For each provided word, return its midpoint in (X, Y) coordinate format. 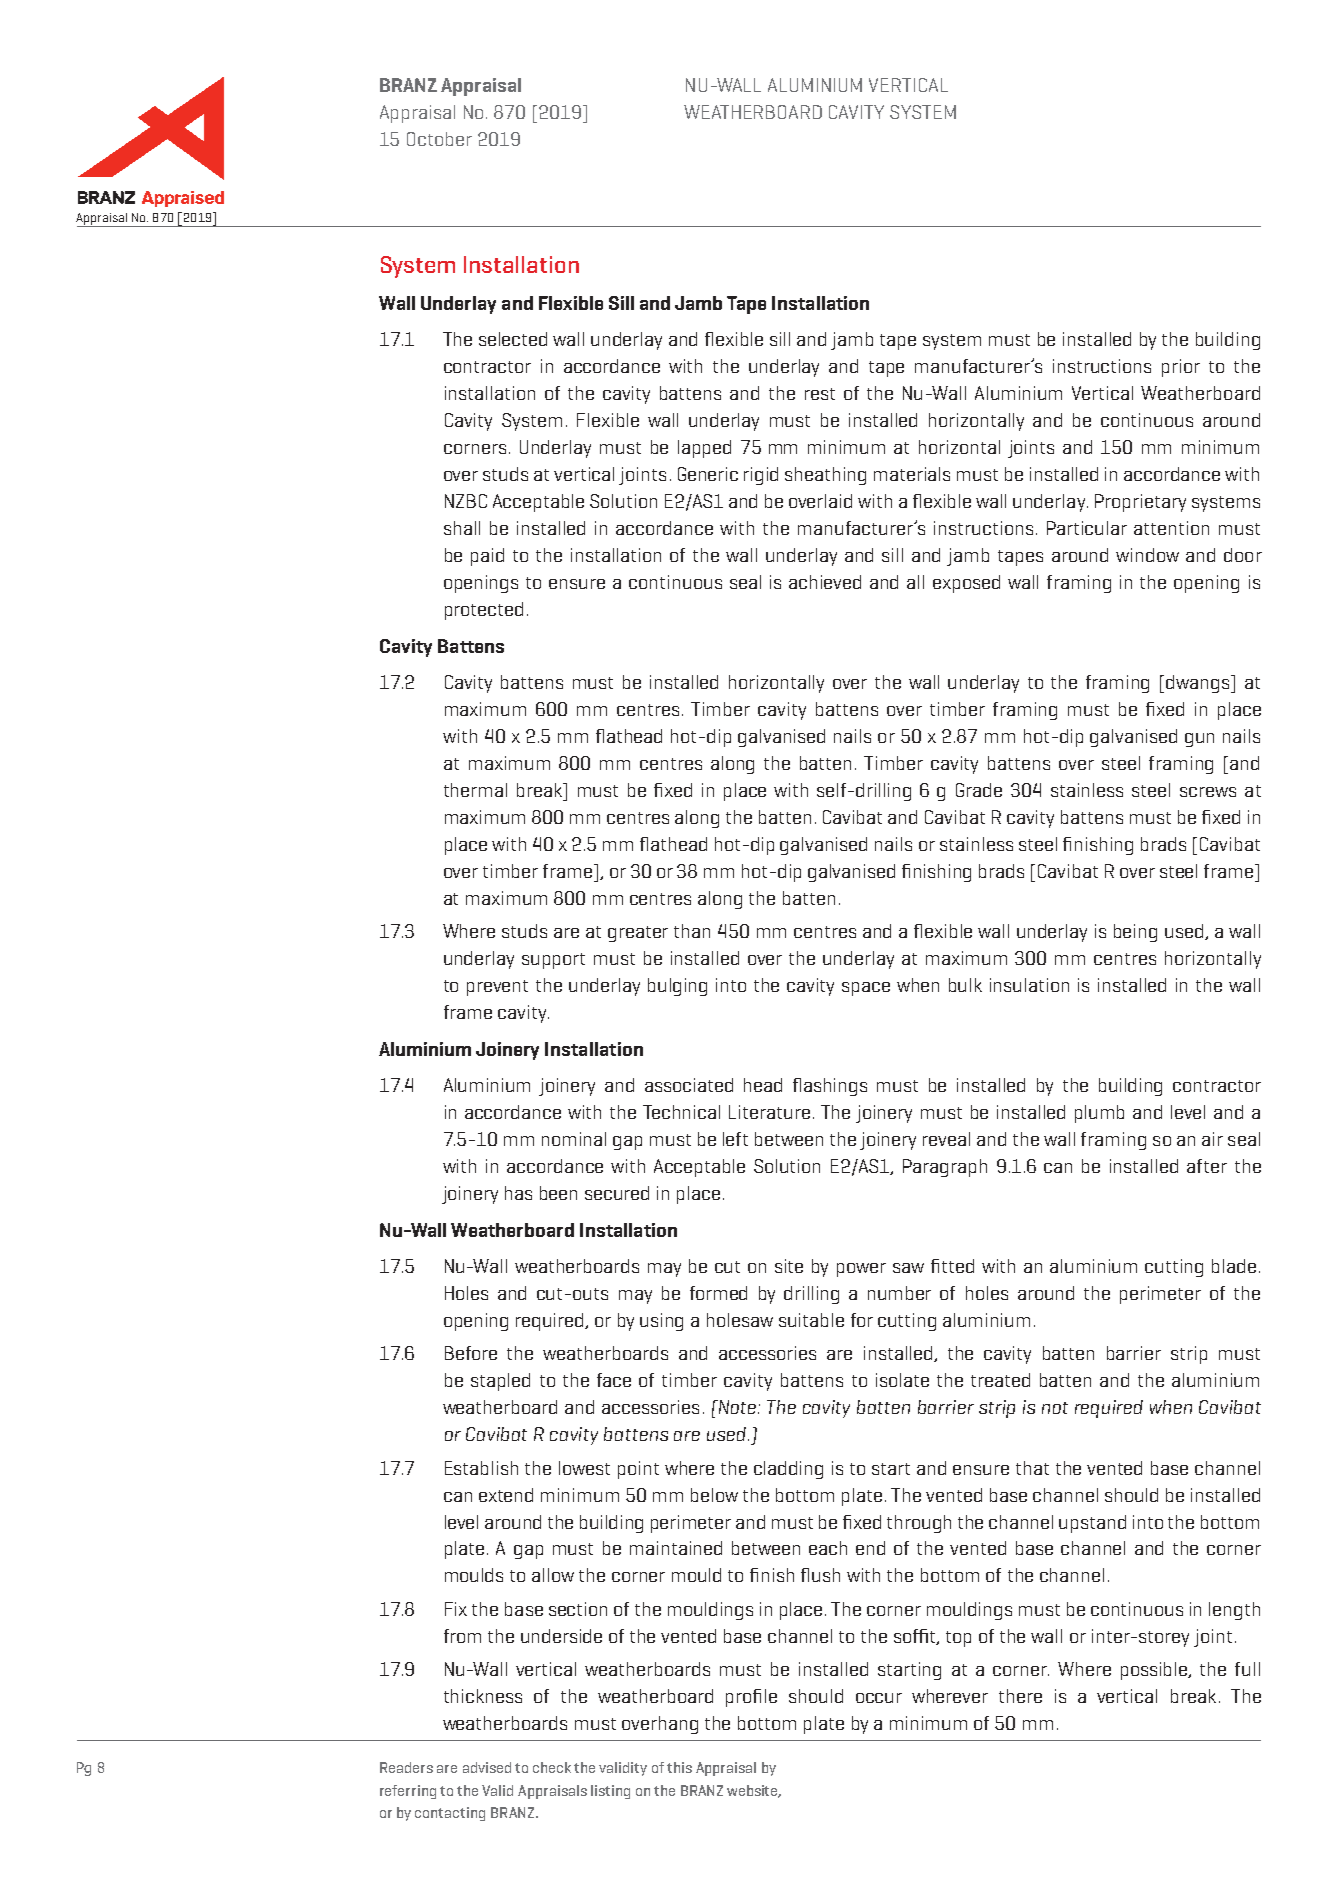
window (1147, 555)
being (1135, 933)
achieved (825, 582)
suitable (811, 1320)
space (866, 989)
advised (487, 1767)
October (439, 139)
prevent (497, 988)
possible (1155, 1671)
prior (1181, 368)
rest (820, 394)
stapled (500, 1382)
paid (487, 557)
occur (879, 1698)
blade (1234, 1266)
